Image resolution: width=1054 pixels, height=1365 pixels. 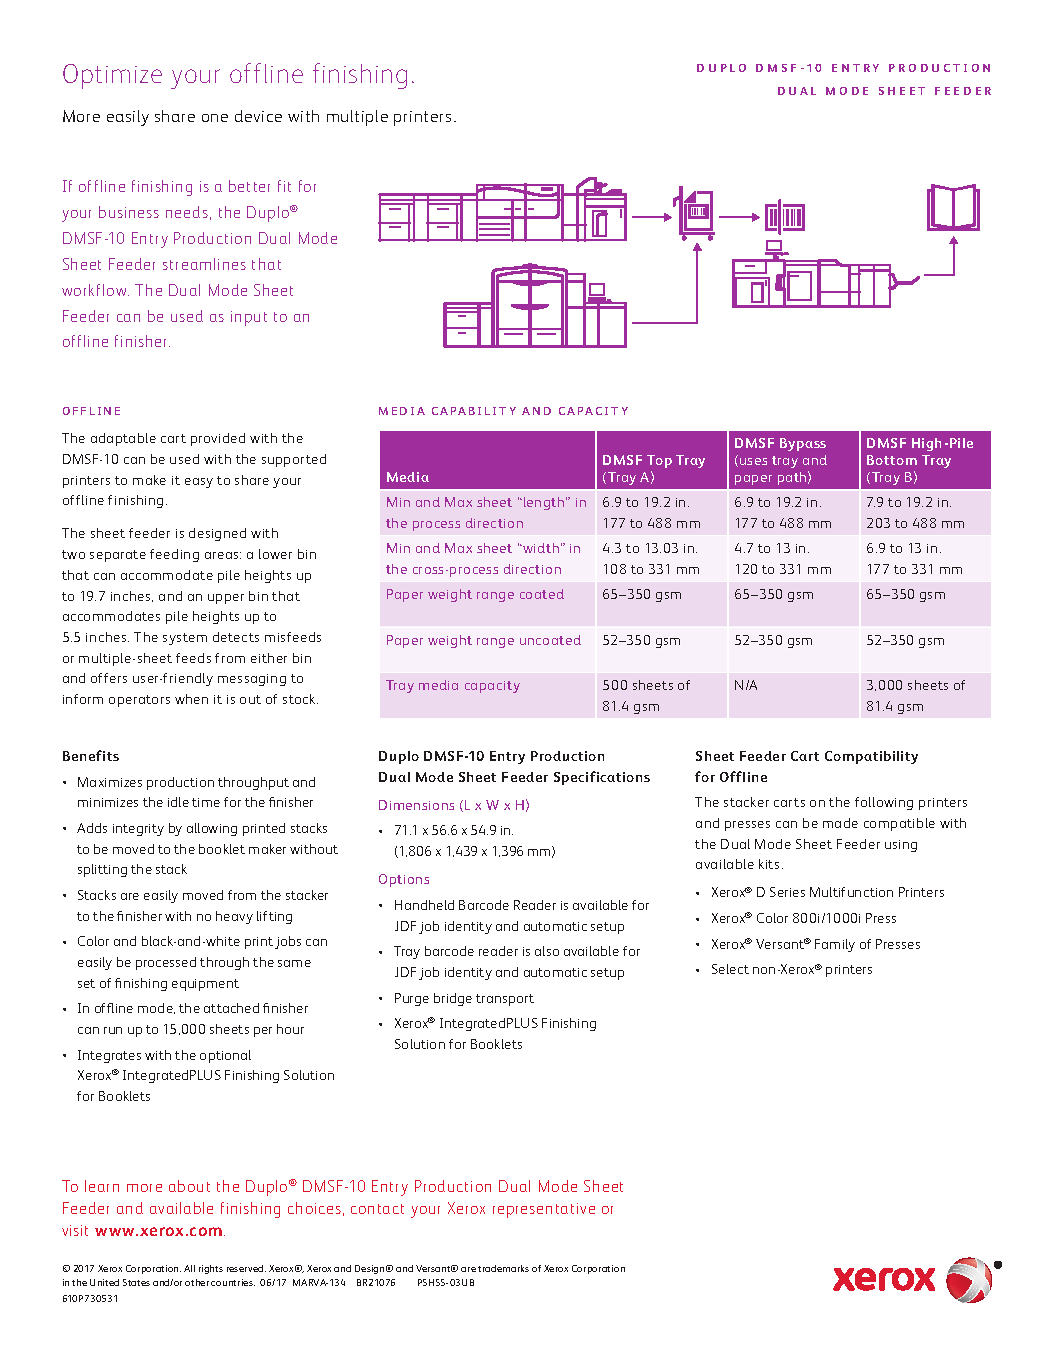 I want to click on provided, so click(x=218, y=439).
